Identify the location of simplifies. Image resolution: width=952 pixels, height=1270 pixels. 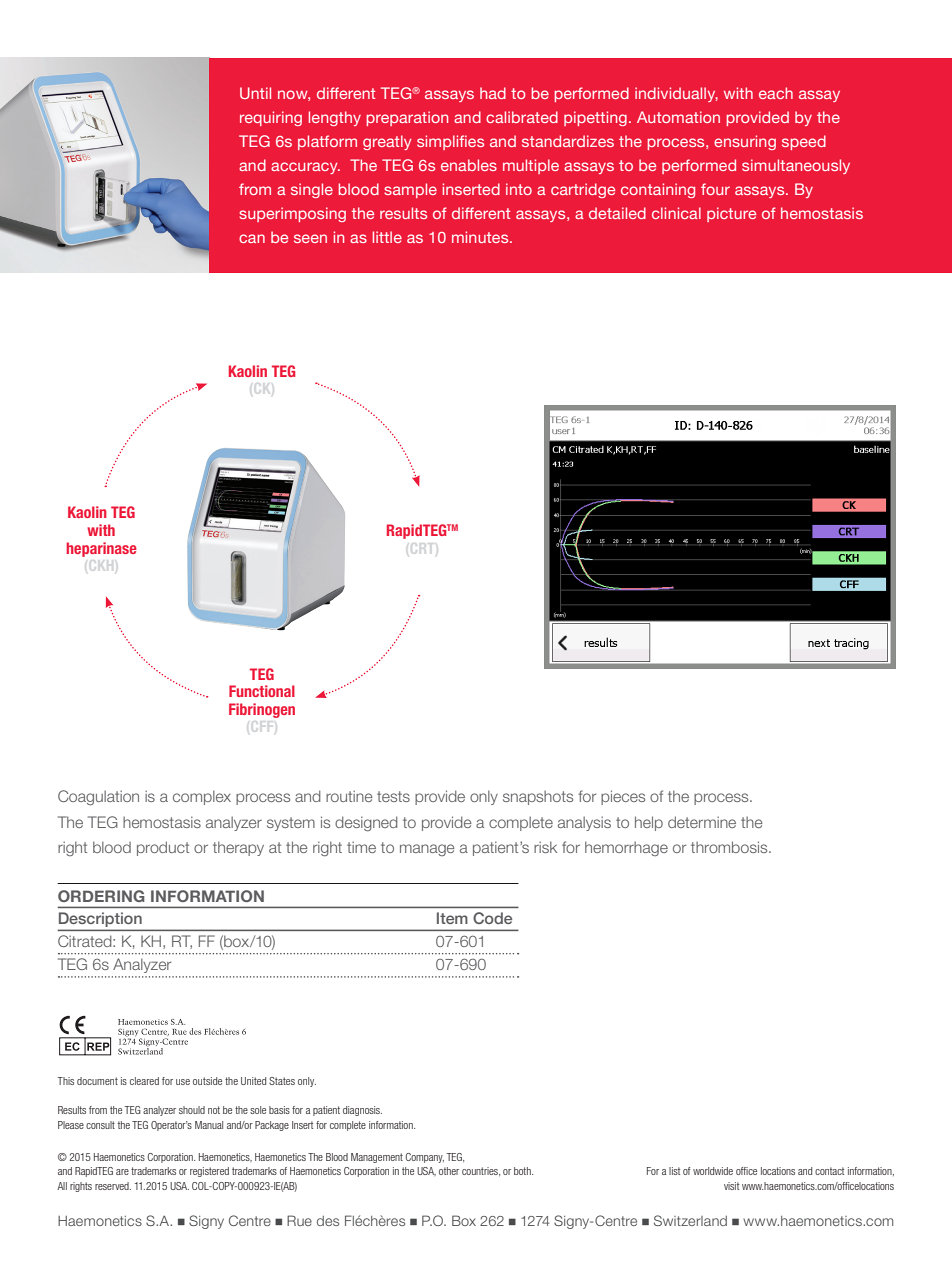
(450, 142).
